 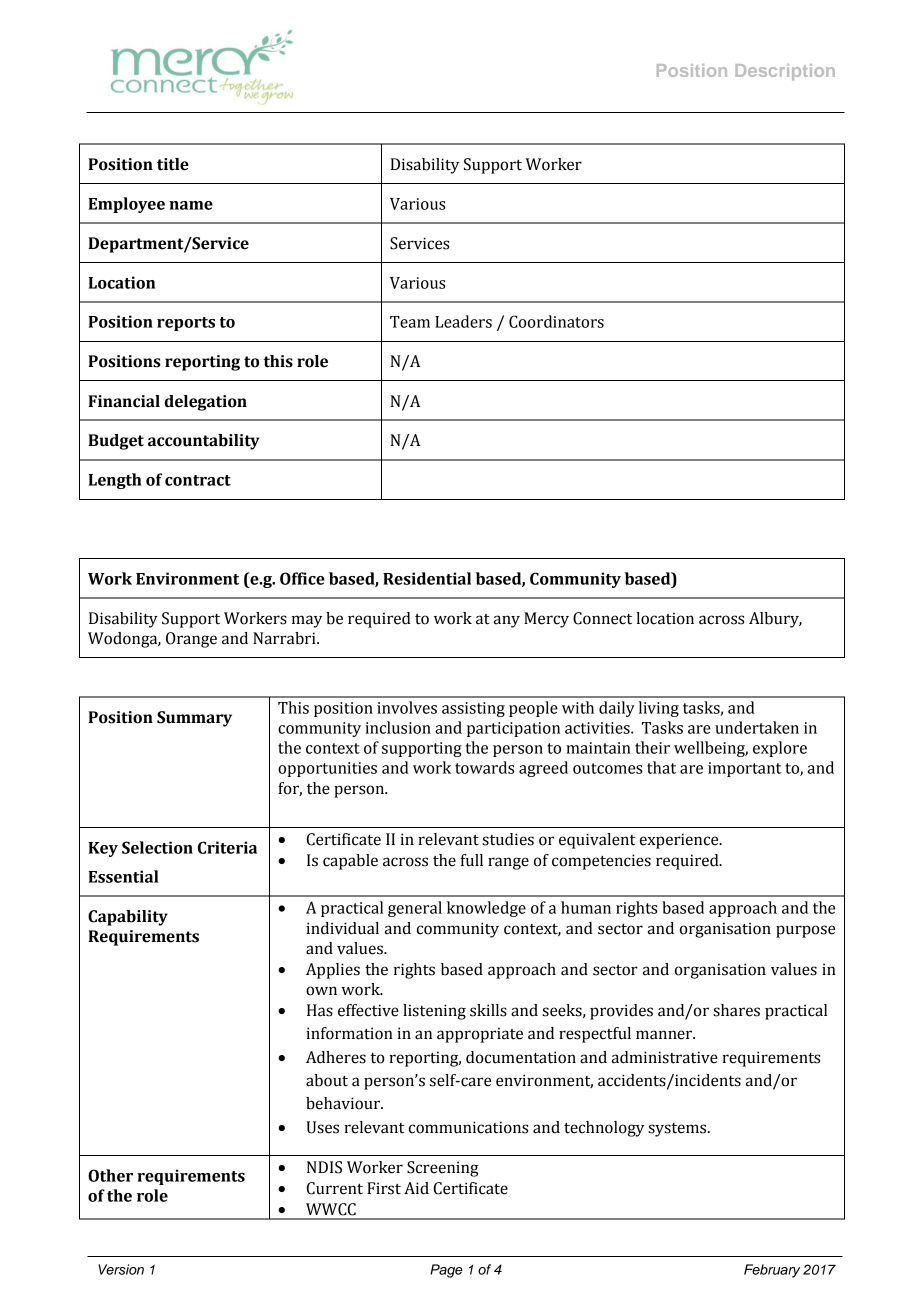 I want to click on February, so click(x=772, y=1271).
